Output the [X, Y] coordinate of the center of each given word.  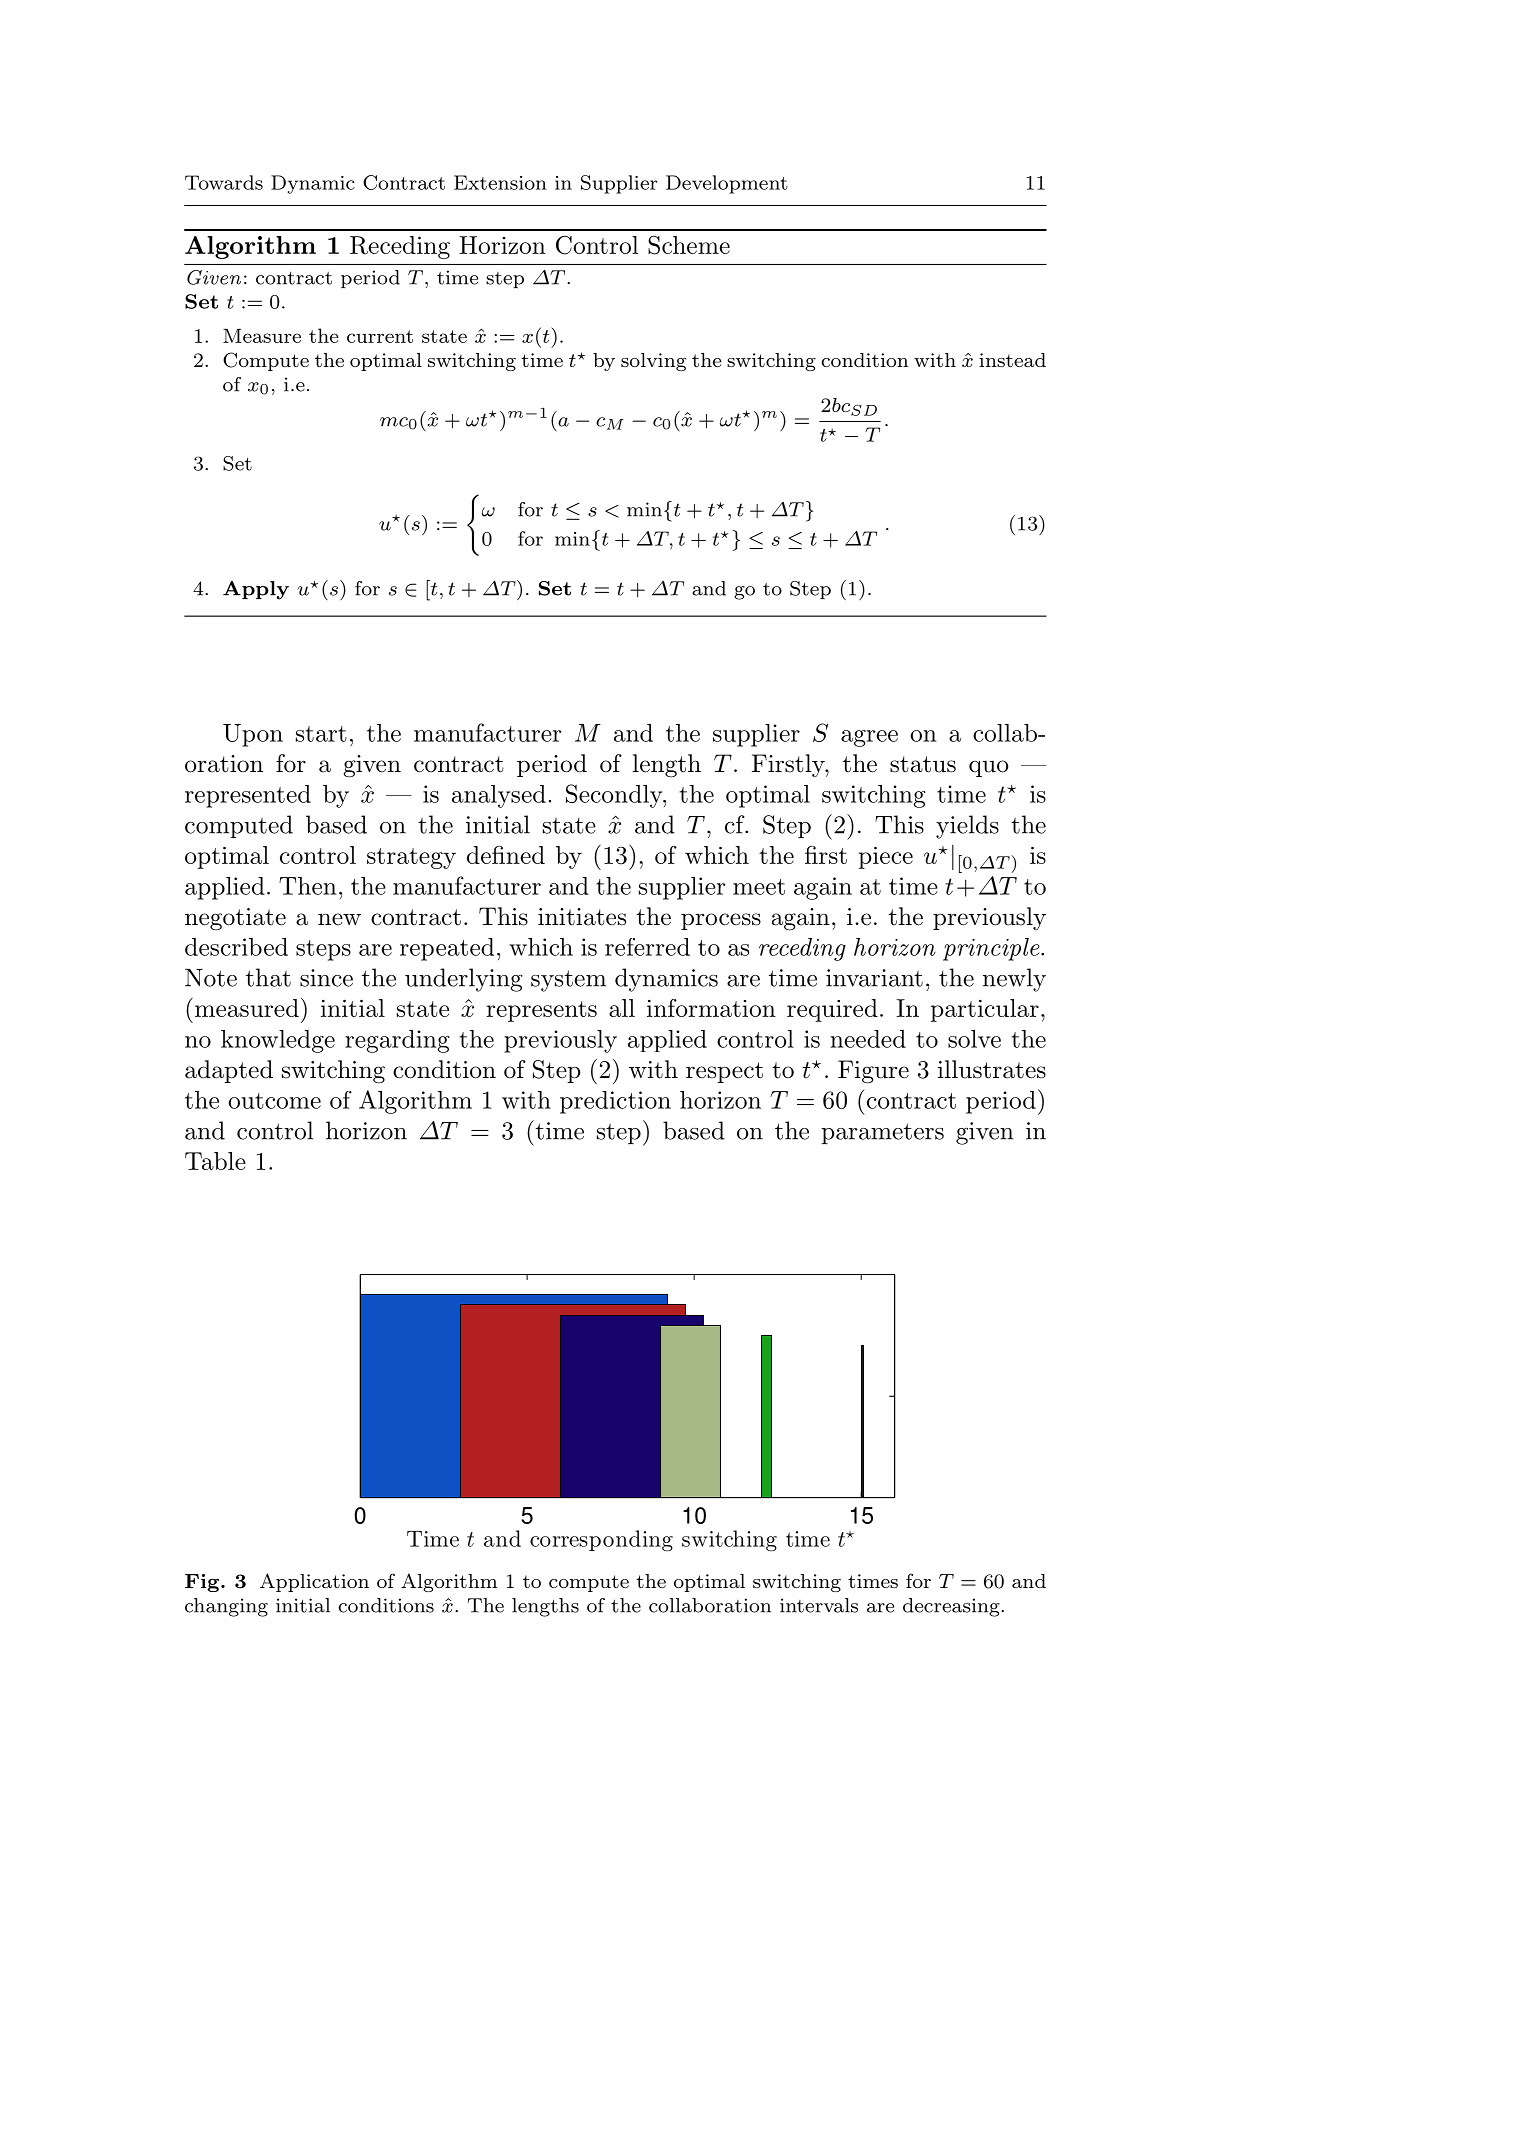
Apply [256, 590]
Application [314, 1582]
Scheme [689, 245]
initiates [582, 917]
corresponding [601, 1541]
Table [215, 1161]
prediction [615, 1102]
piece [885, 857]
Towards [224, 182]
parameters [882, 1133]
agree [869, 738]
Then [308, 886]
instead [1012, 360]
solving [653, 362]
